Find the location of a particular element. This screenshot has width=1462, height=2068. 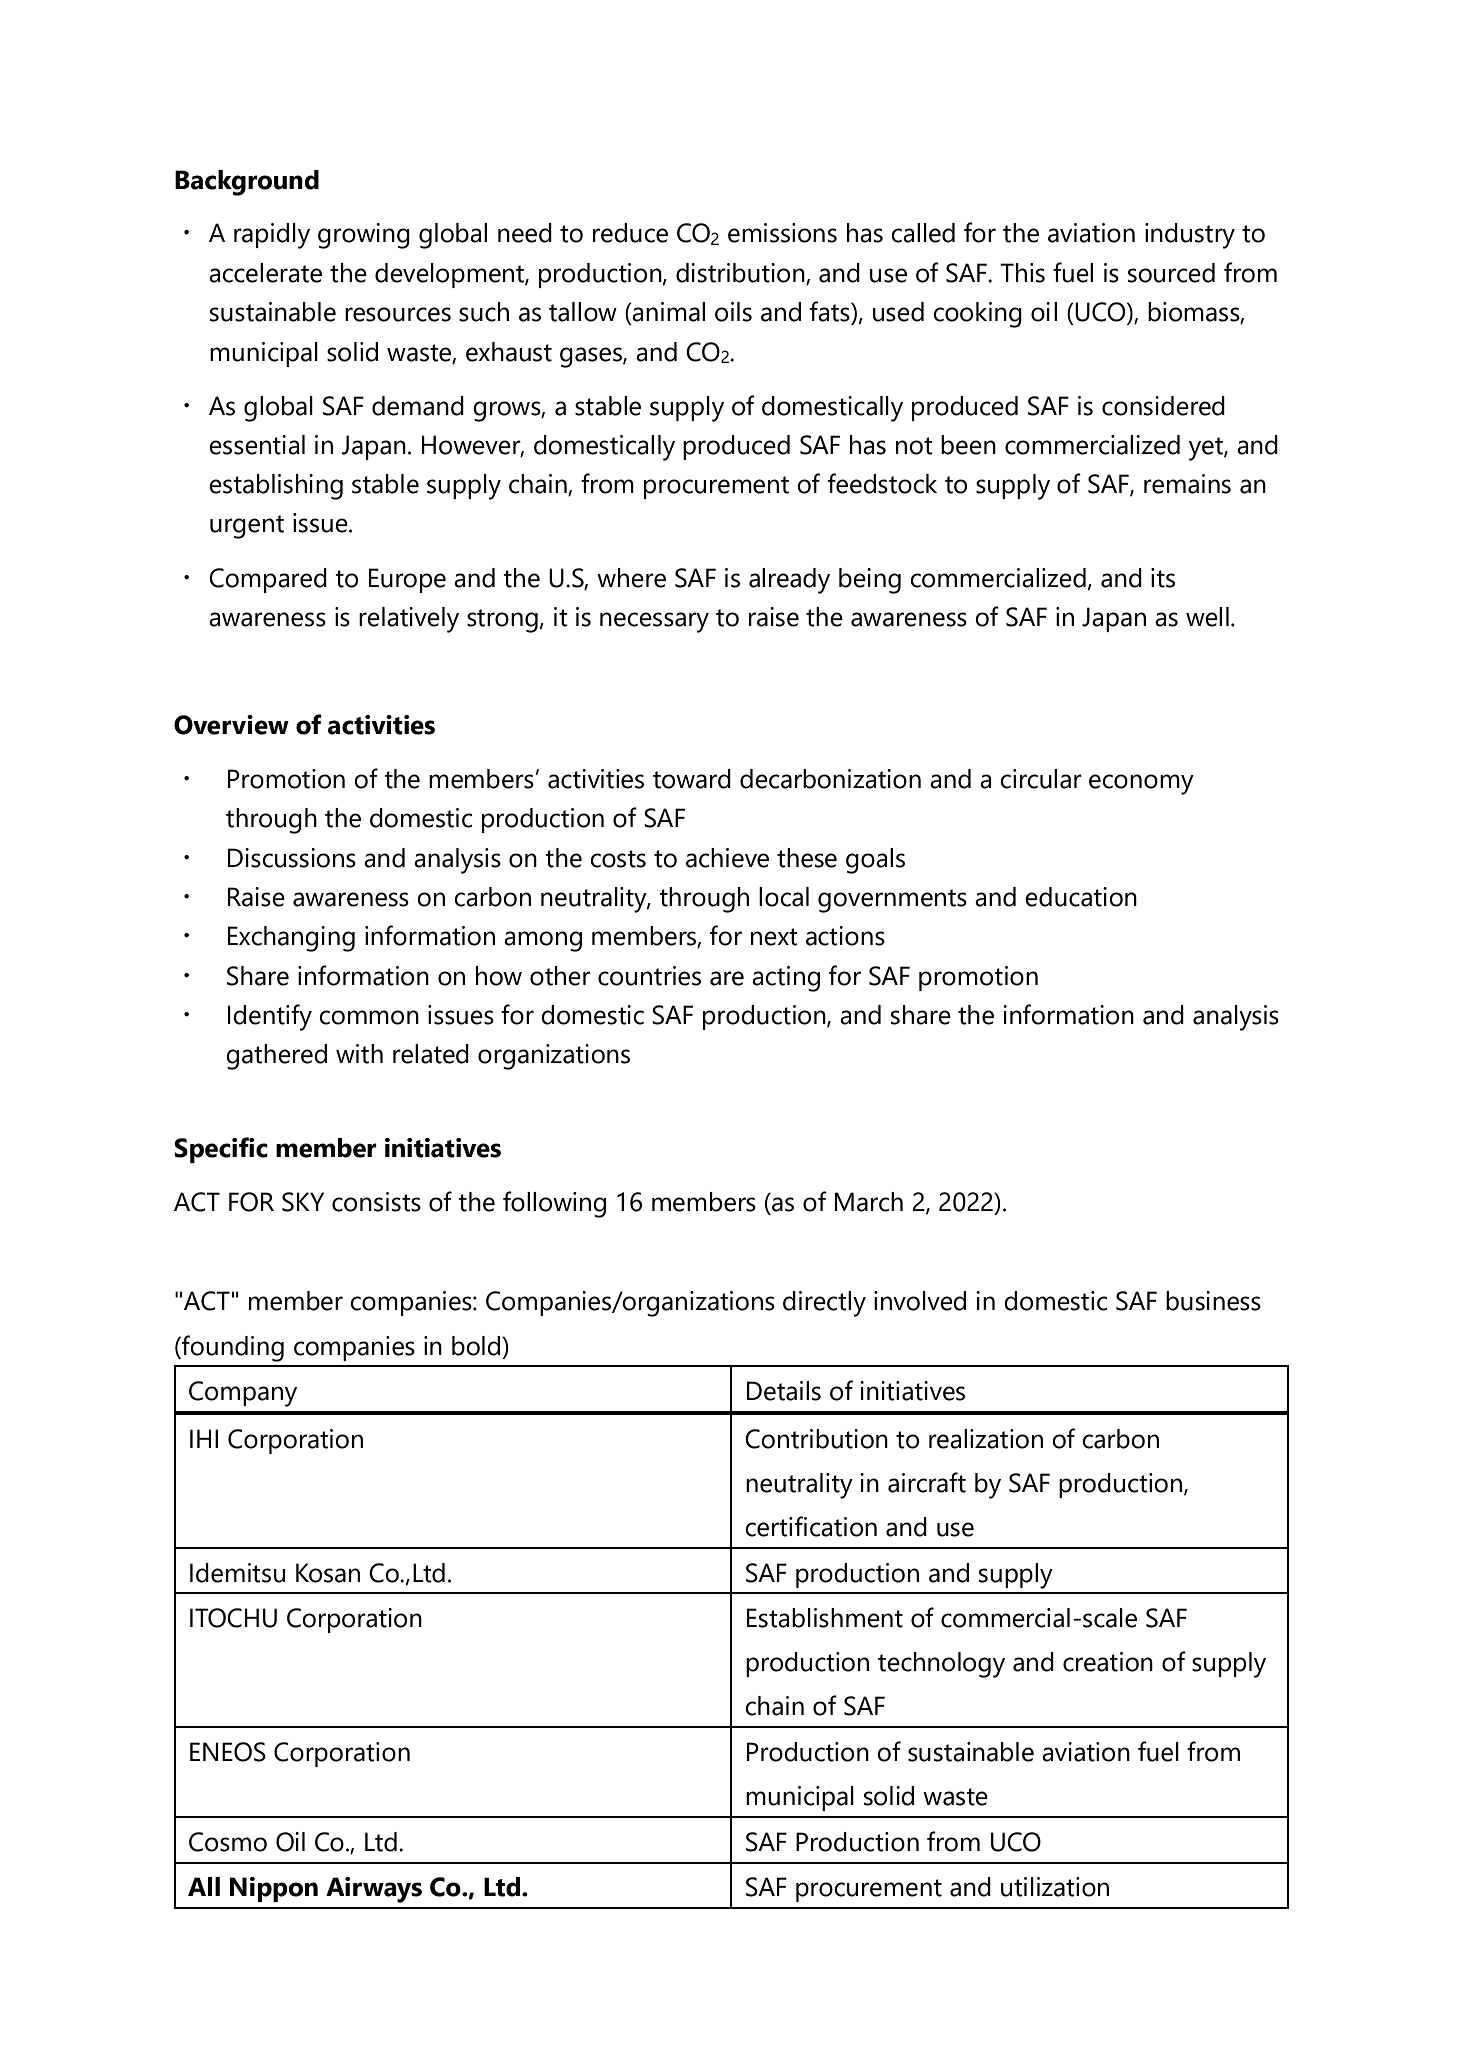

growing is located at coordinates (364, 236).
